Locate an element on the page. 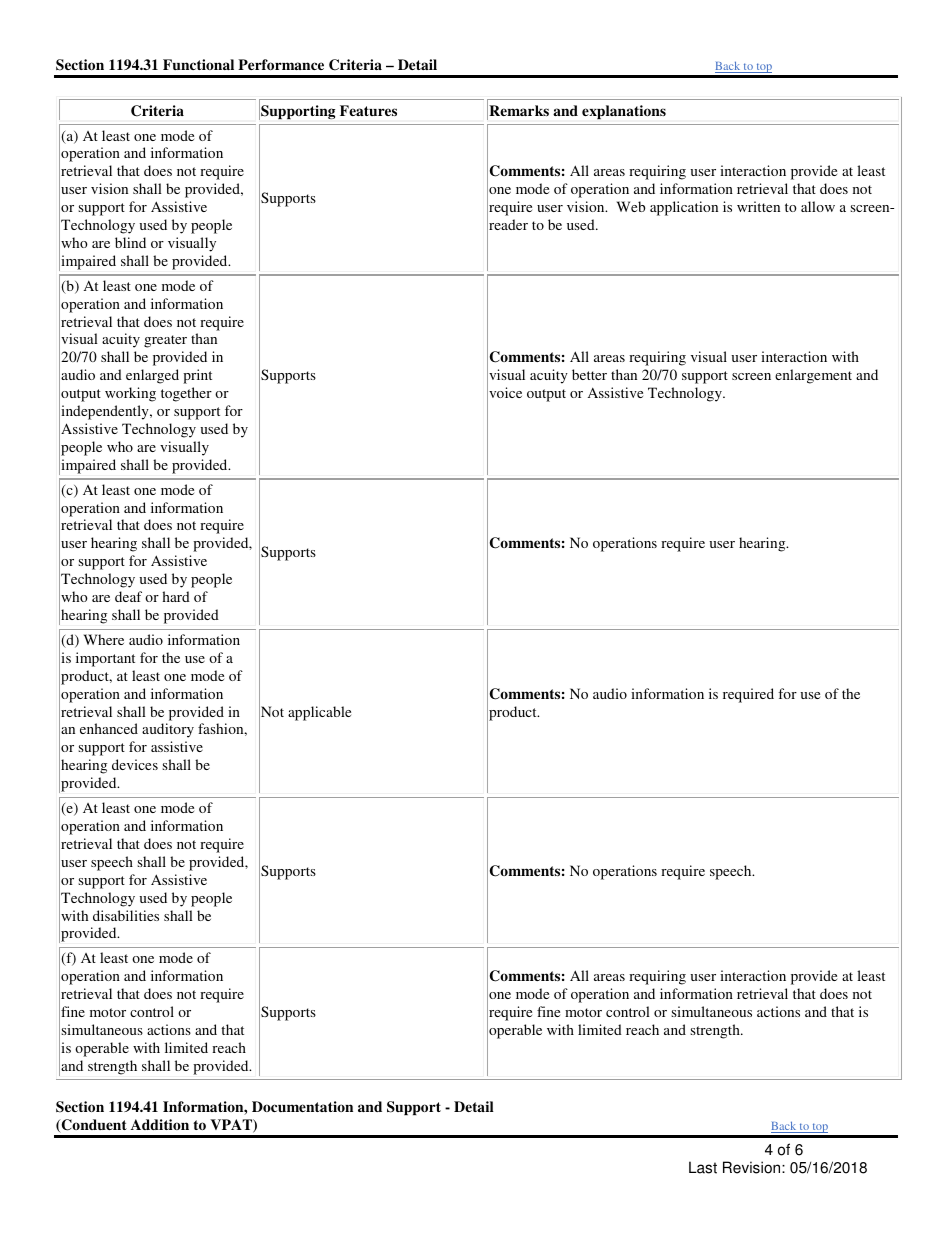 Image resolution: width=952 pixels, height=1233 pixels. enlargement is located at coordinates (813, 376).
